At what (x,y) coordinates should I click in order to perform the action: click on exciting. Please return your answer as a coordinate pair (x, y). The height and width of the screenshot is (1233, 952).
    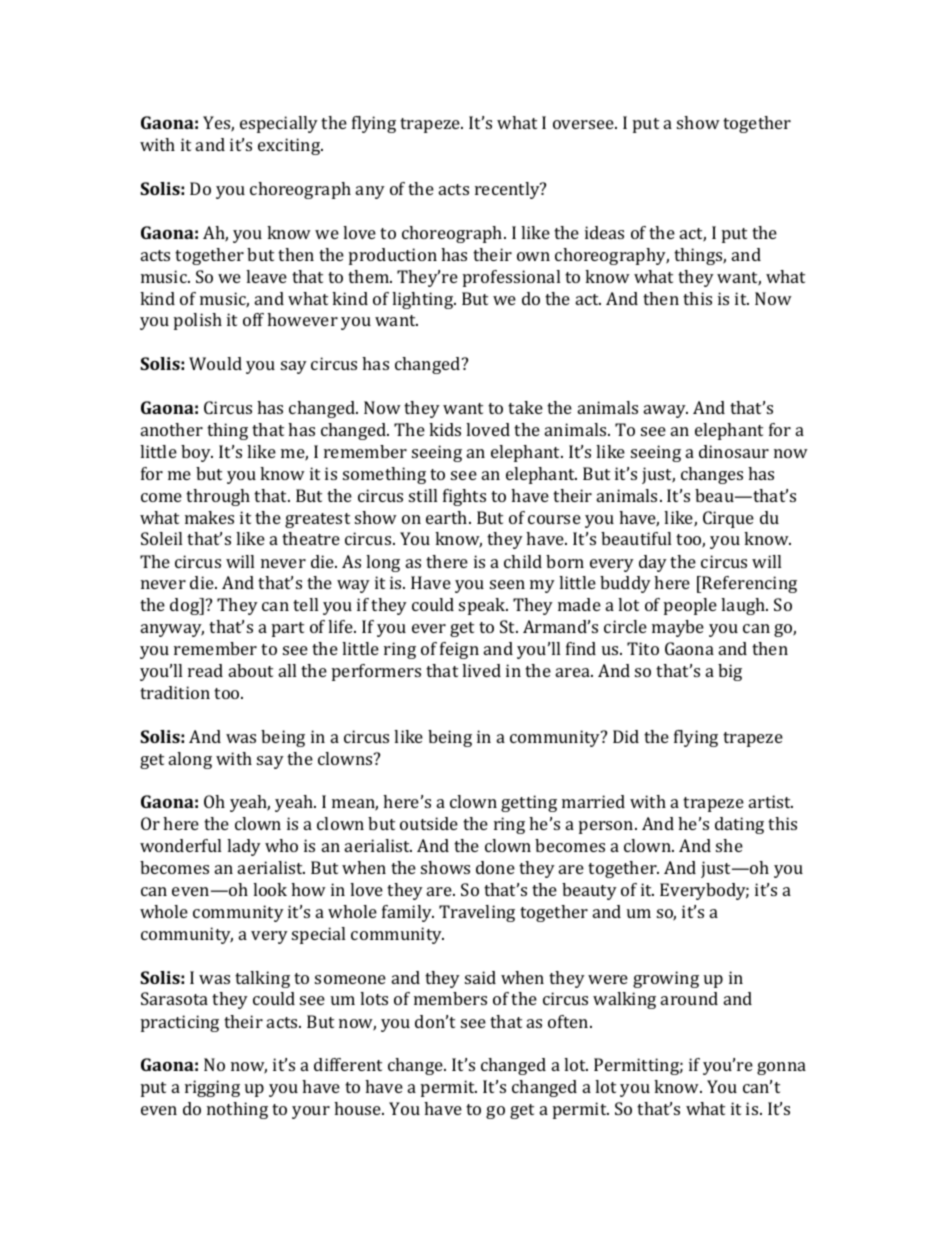
    Looking at the image, I should click on (290, 146).
